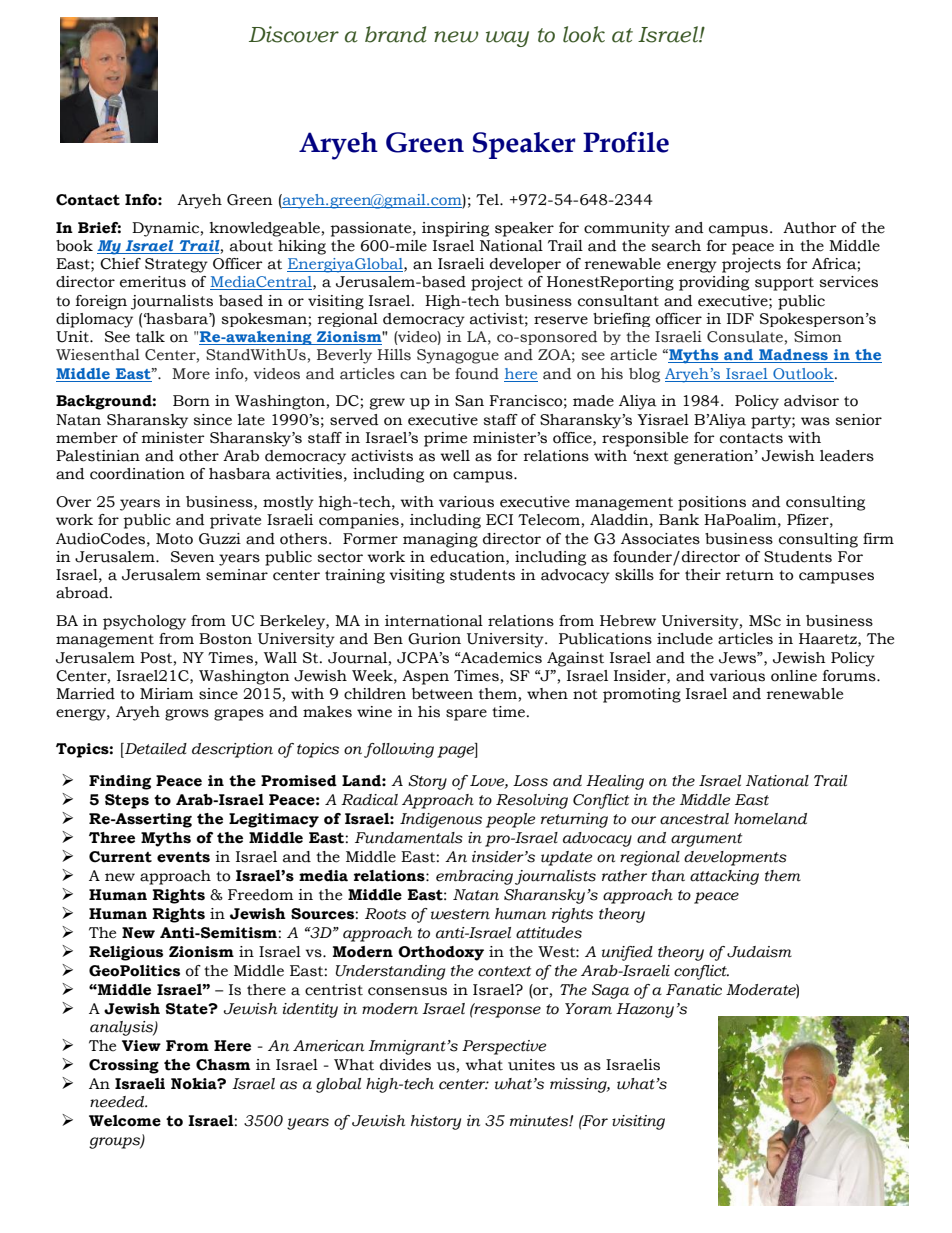  Describe the element at coordinates (504, 1047) in the screenshot. I see `Perspective` at that location.
